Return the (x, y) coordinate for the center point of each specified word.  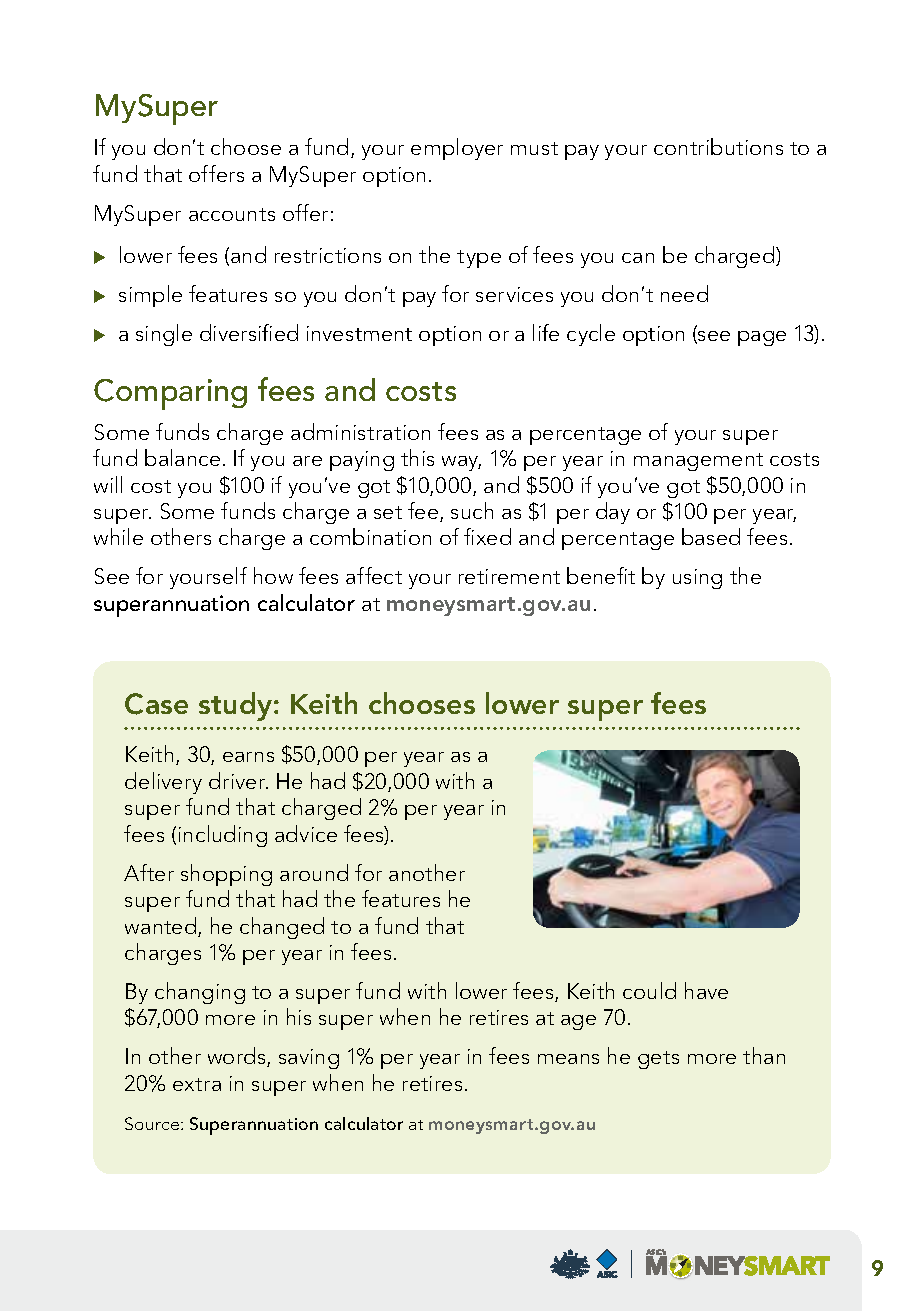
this (417, 457)
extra (197, 1084)
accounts (232, 214)
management (698, 462)
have (706, 990)
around (314, 872)
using (697, 579)
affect (374, 575)
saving (309, 1059)
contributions (718, 146)
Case (156, 704)
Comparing (170, 394)
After (149, 872)
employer (457, 149)
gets (658, 1060)
